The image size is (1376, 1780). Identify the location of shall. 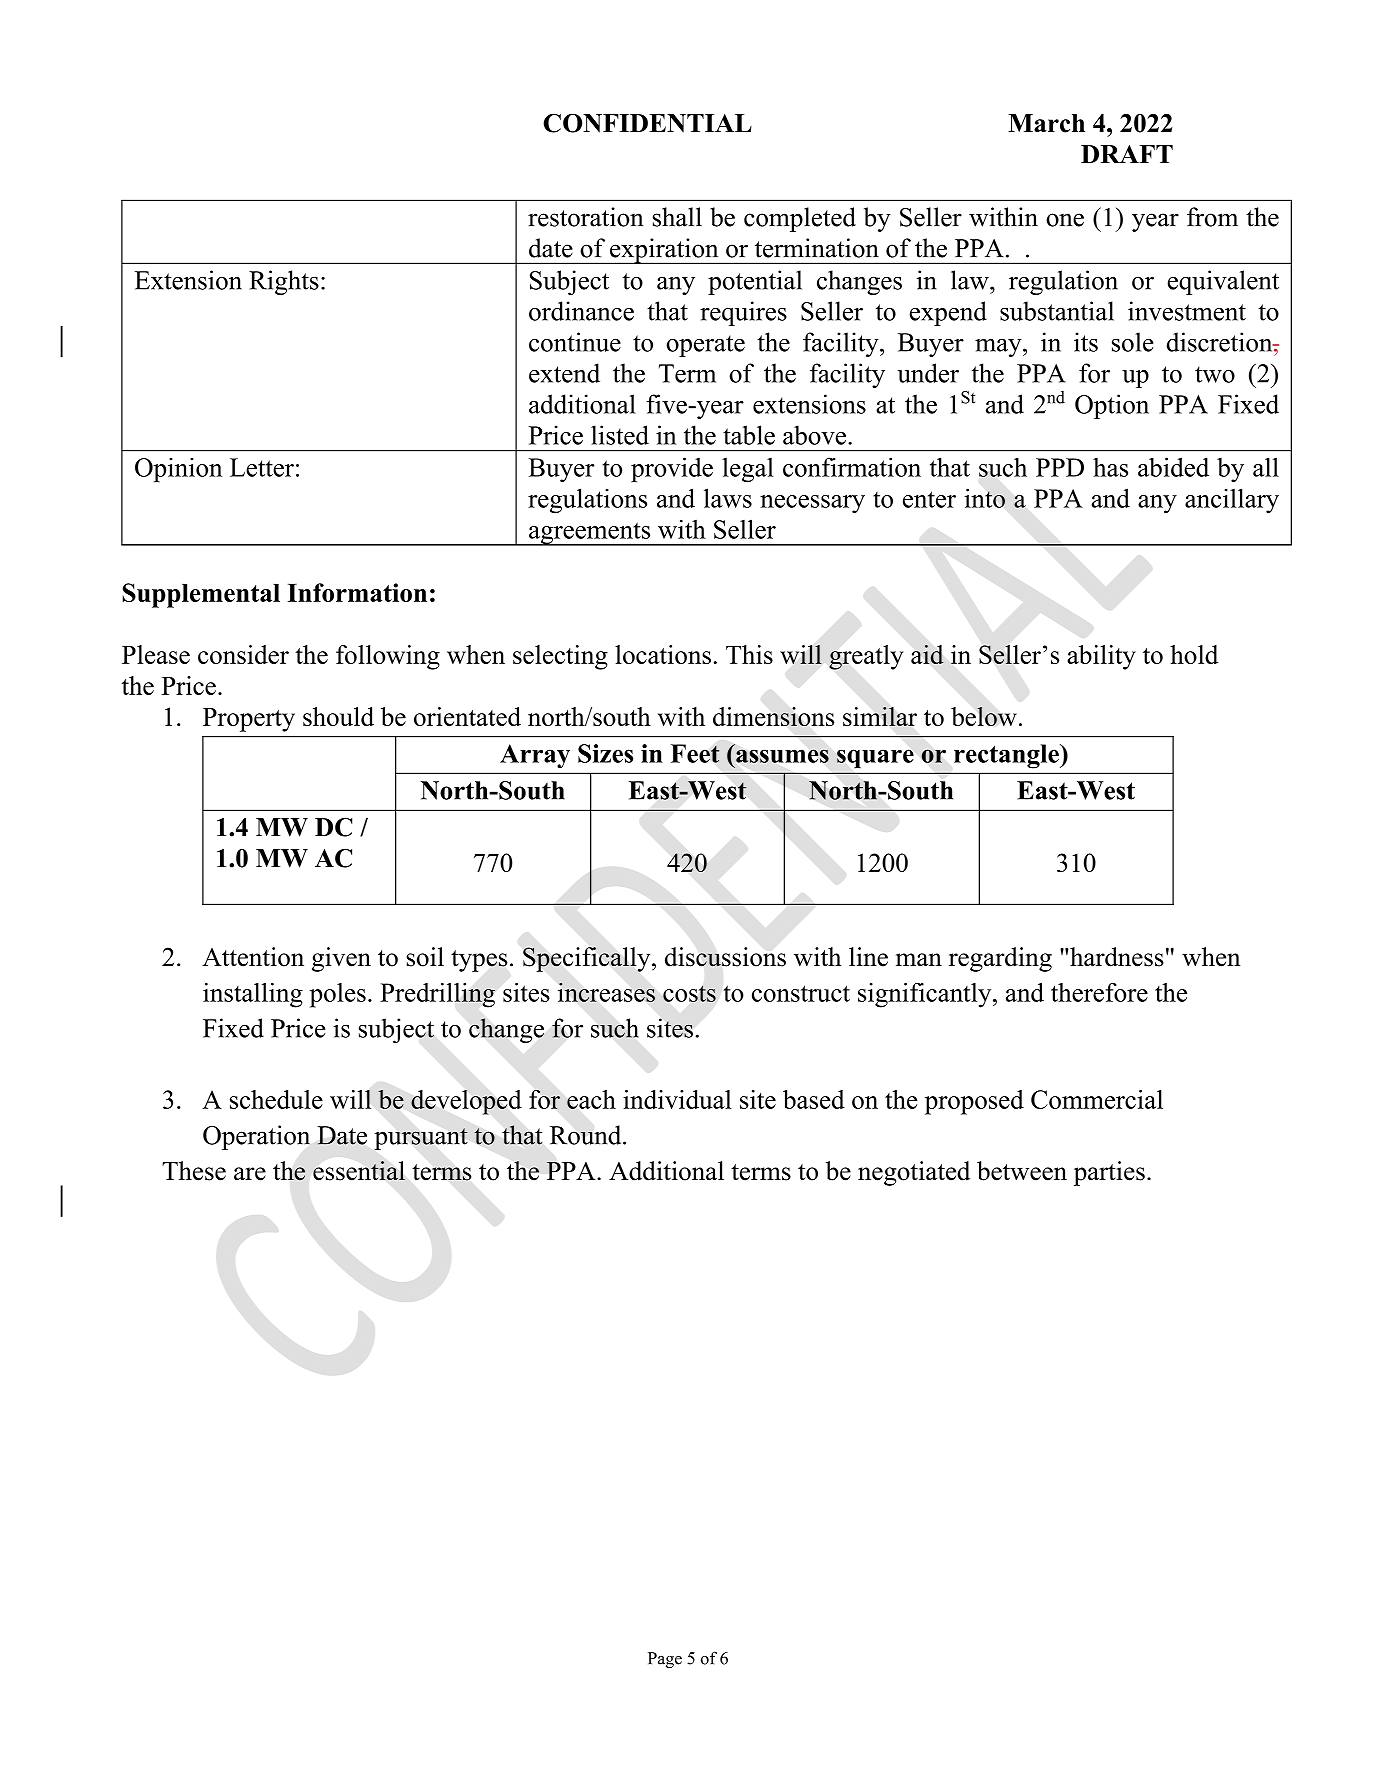
(677, 217).
